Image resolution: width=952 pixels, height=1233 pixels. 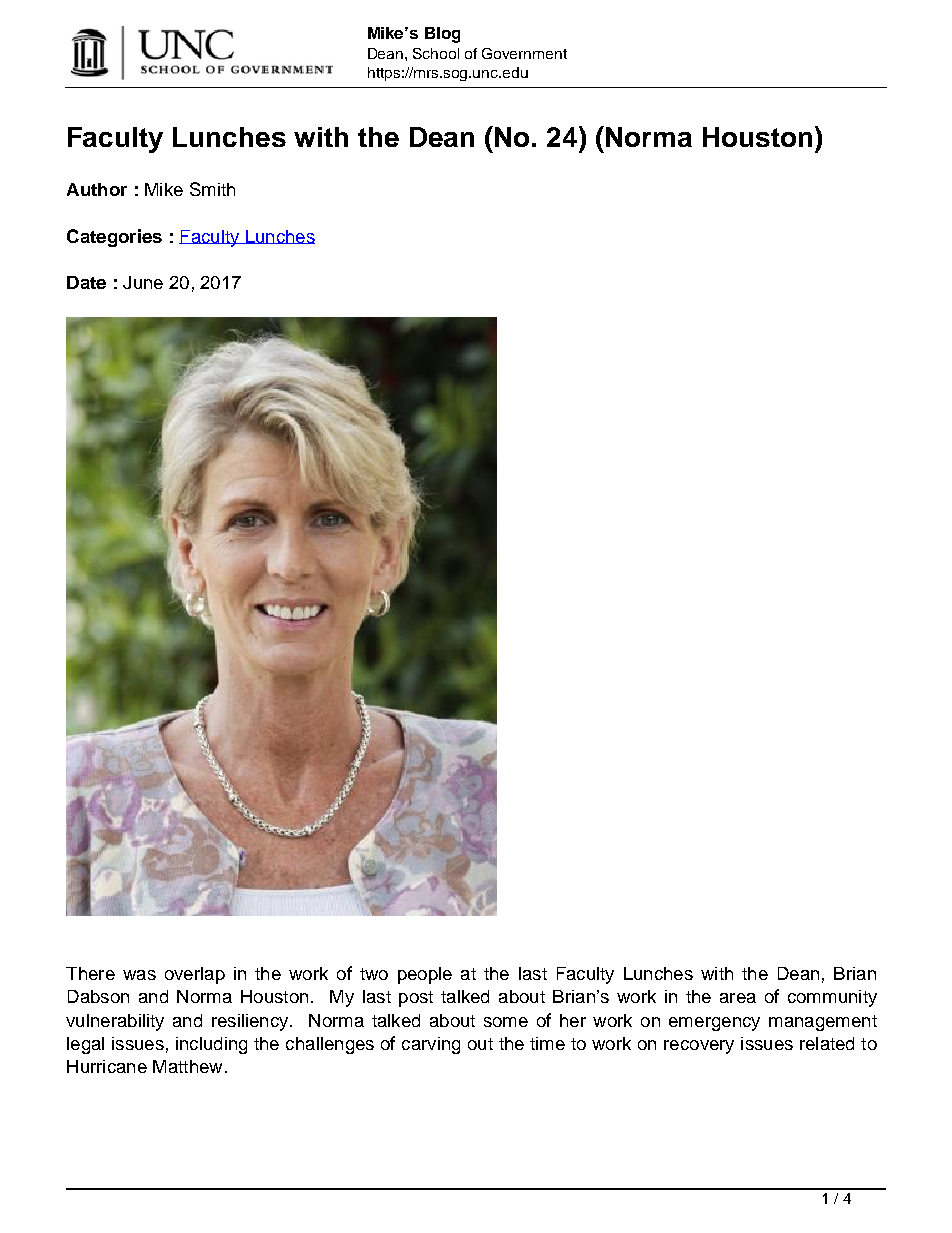 I want to click on including, so click(x=211, y=1045).
